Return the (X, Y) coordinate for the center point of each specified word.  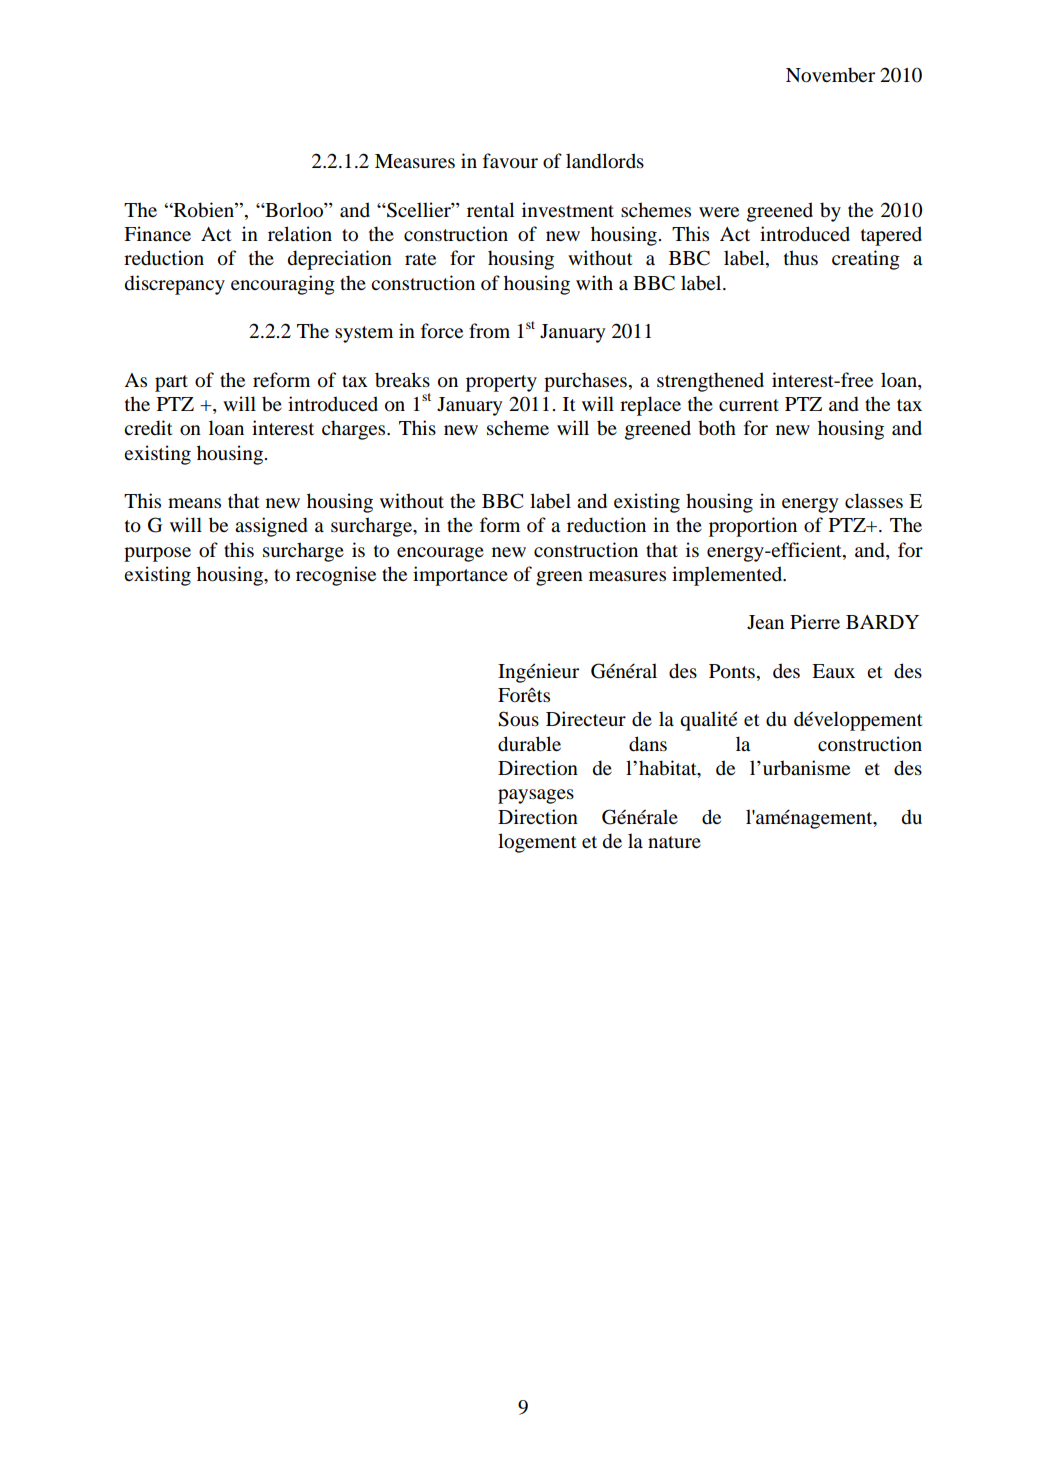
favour (510, 161)
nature (674, 842)
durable (529, 744)
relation (300, 234)
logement (537, 843)
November (830, 75)
